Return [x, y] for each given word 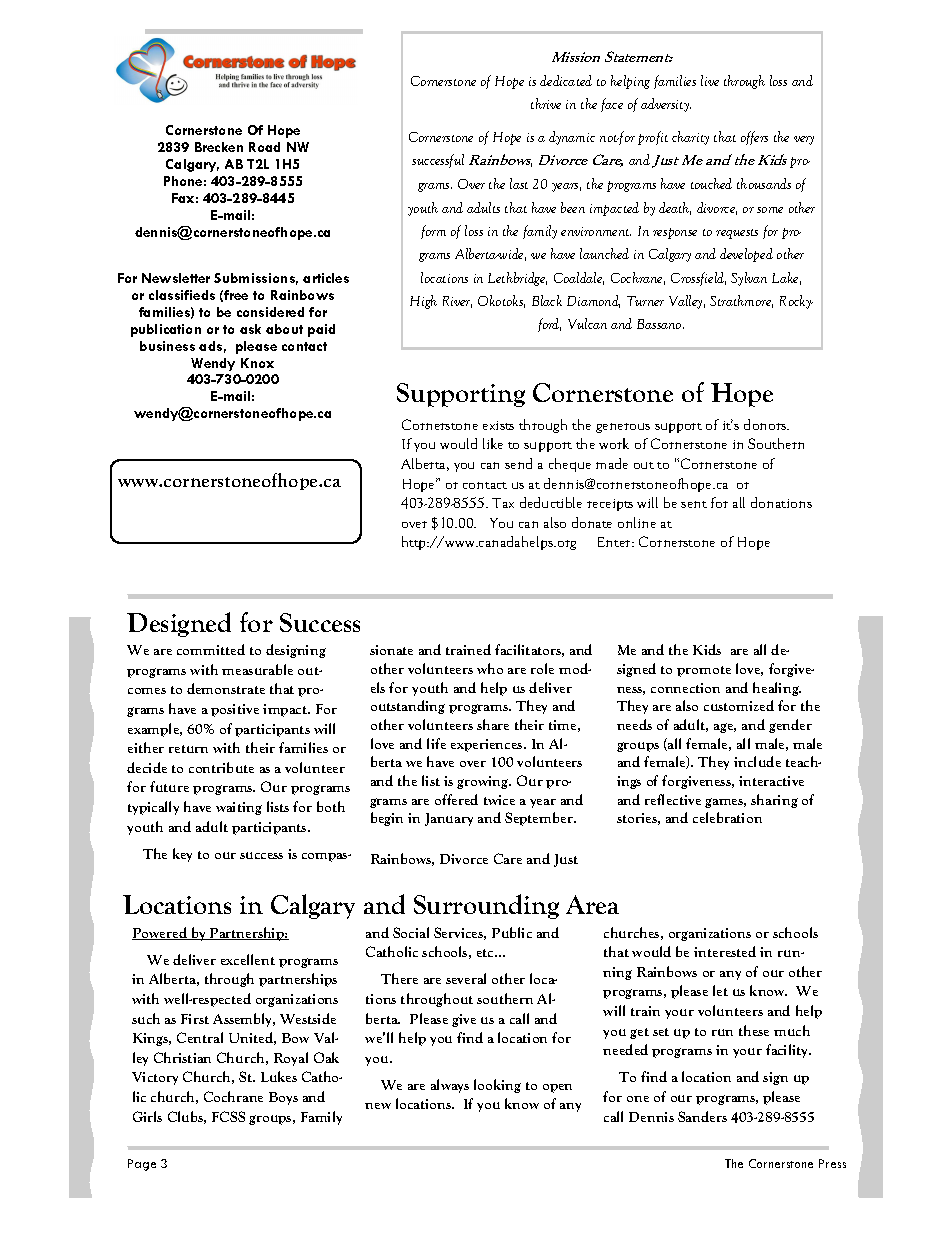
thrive [546, 103]
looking [497, 1086]
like [493, 443]
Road [264, 147]
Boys [283, 1098]
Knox [257, 363]
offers [754, 138]
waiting [239, 808]
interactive [771, 781]
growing [484, 782]
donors [766, 424]
